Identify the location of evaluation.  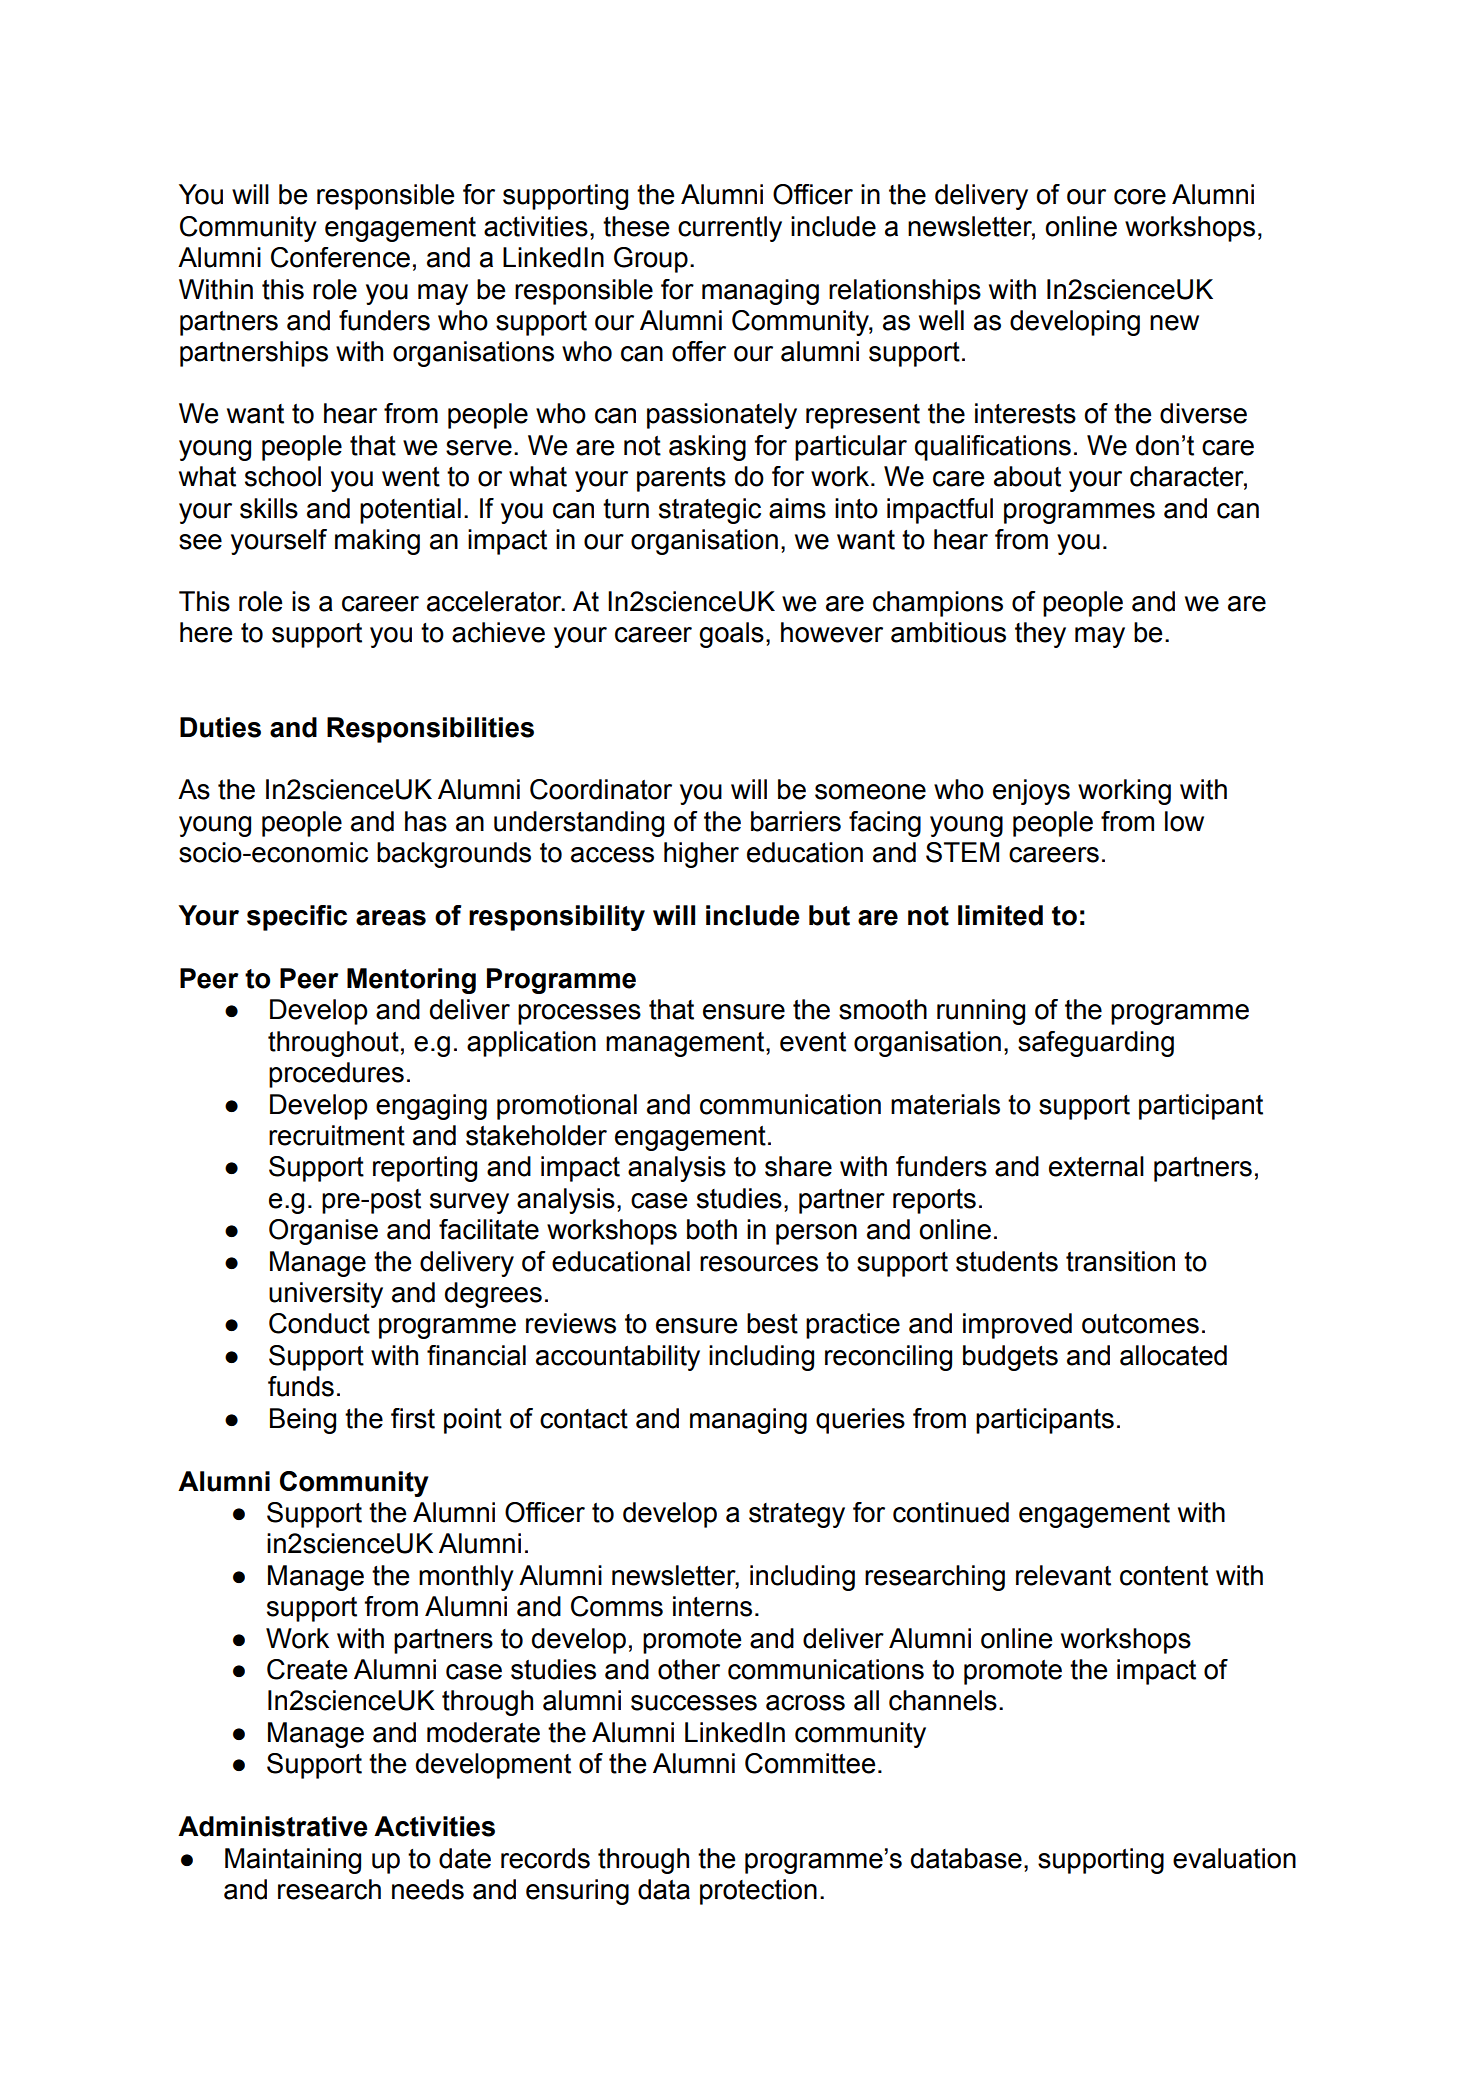
(1234, 1858).
